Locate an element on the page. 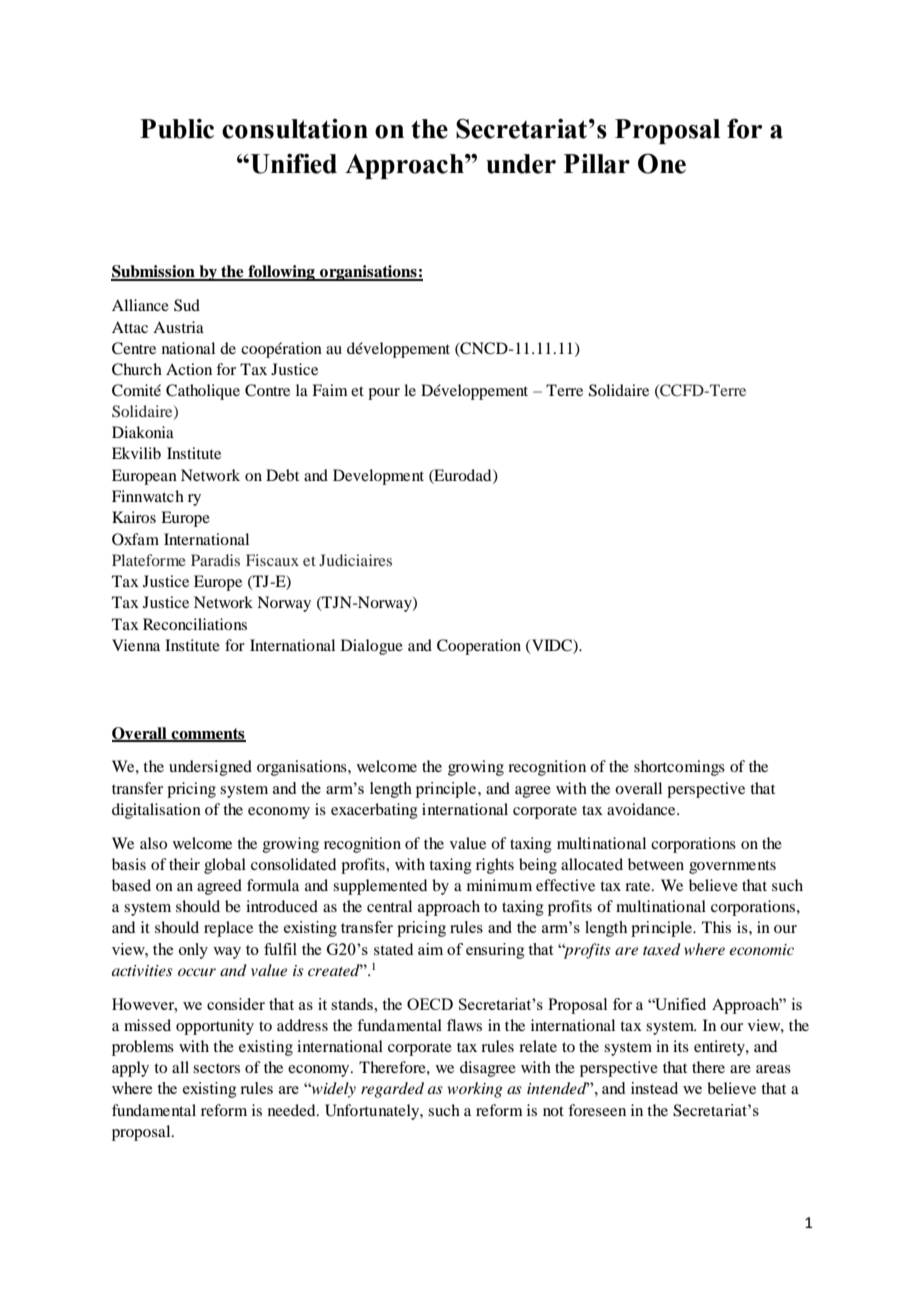  exacerbating is located at coordinates (374, 811).
